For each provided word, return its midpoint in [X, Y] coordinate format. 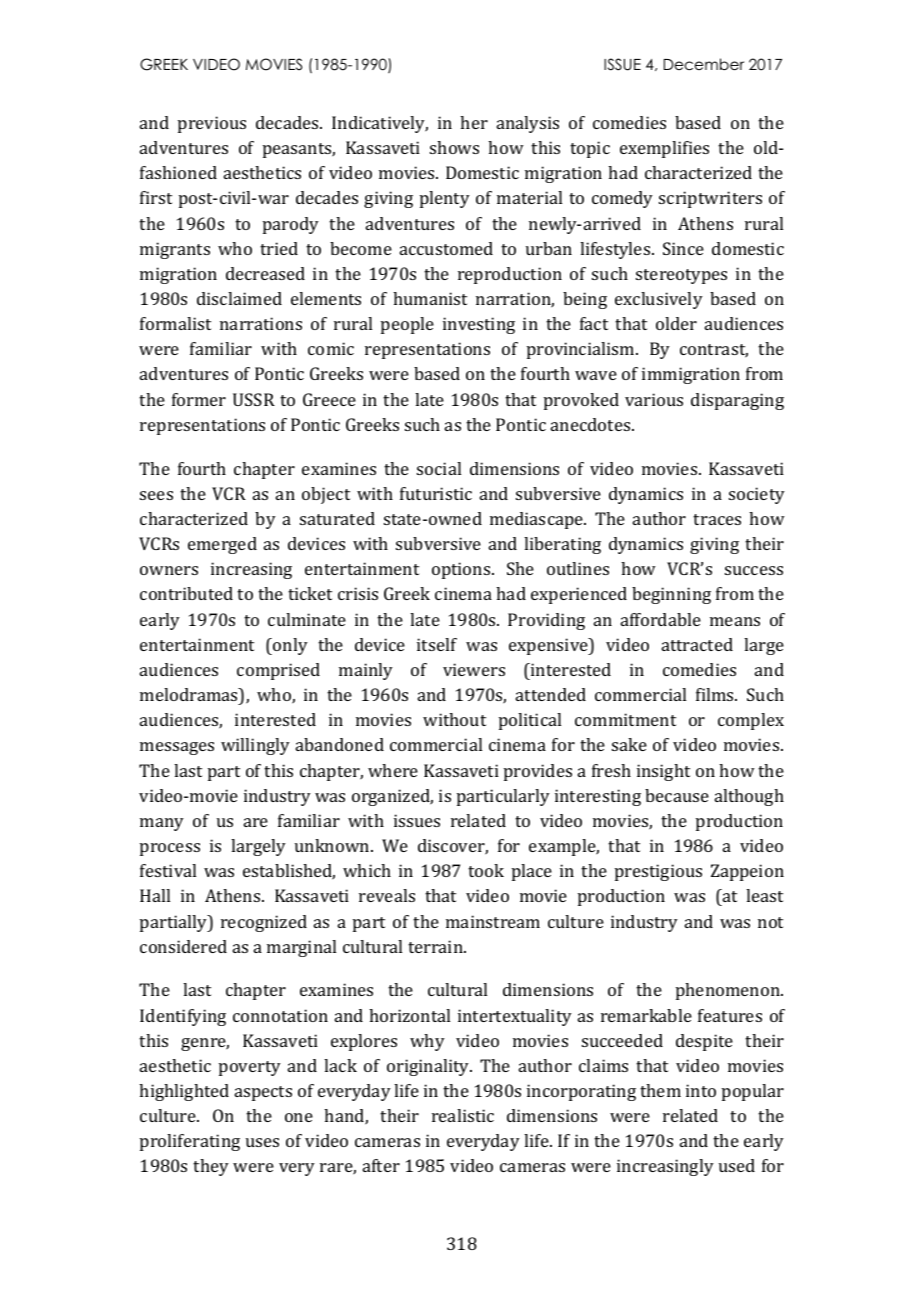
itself [437, 644]
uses [262, 1142]
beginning [671, 595]
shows [454, 147]
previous [212, 124]
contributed [186, 593]
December [704, 64]
